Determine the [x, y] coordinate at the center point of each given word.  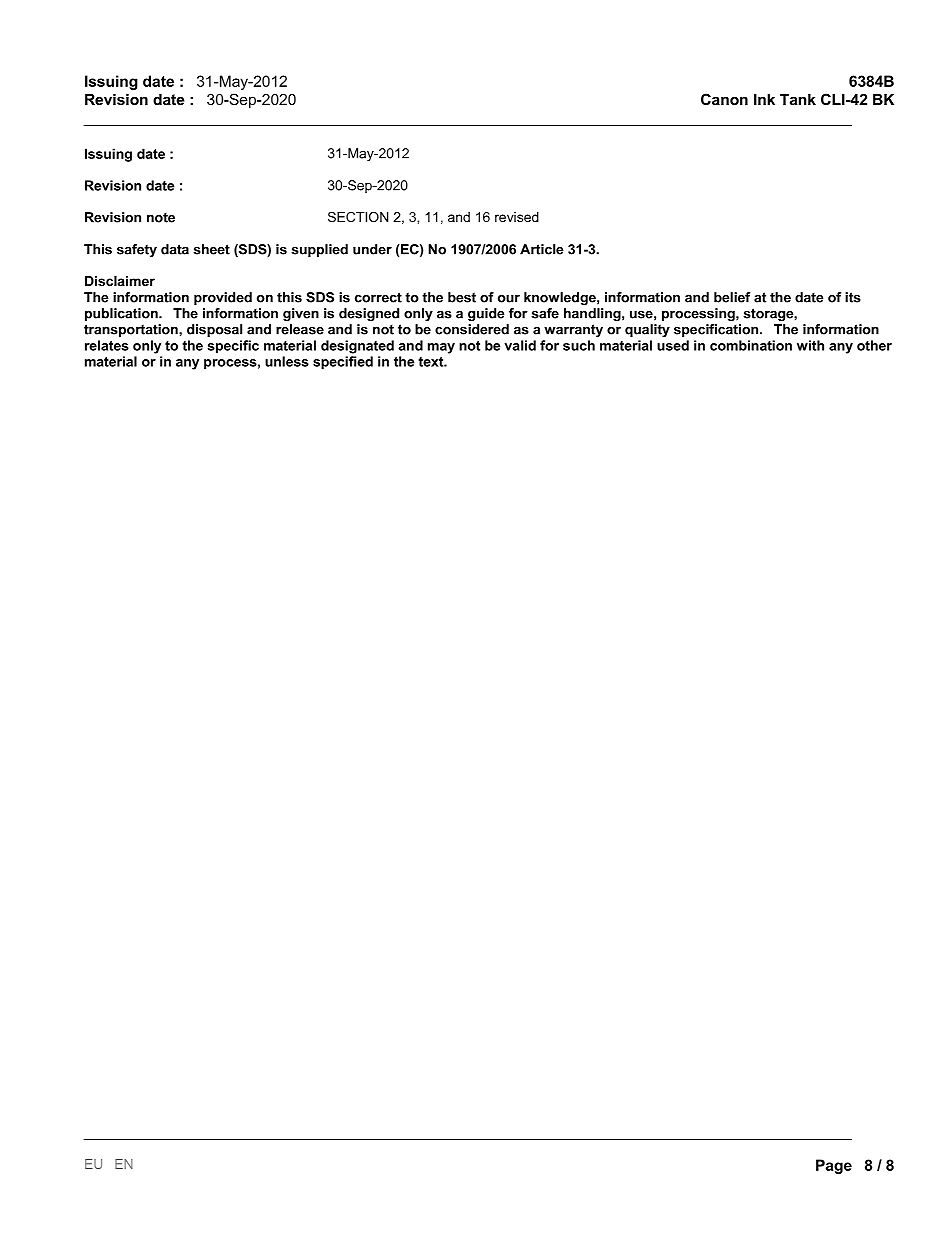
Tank [798, 99]
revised [517, 217]
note [161, 218]
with [810, 345]
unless [287, 361]
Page [834, 1166]
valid [520, 345]
